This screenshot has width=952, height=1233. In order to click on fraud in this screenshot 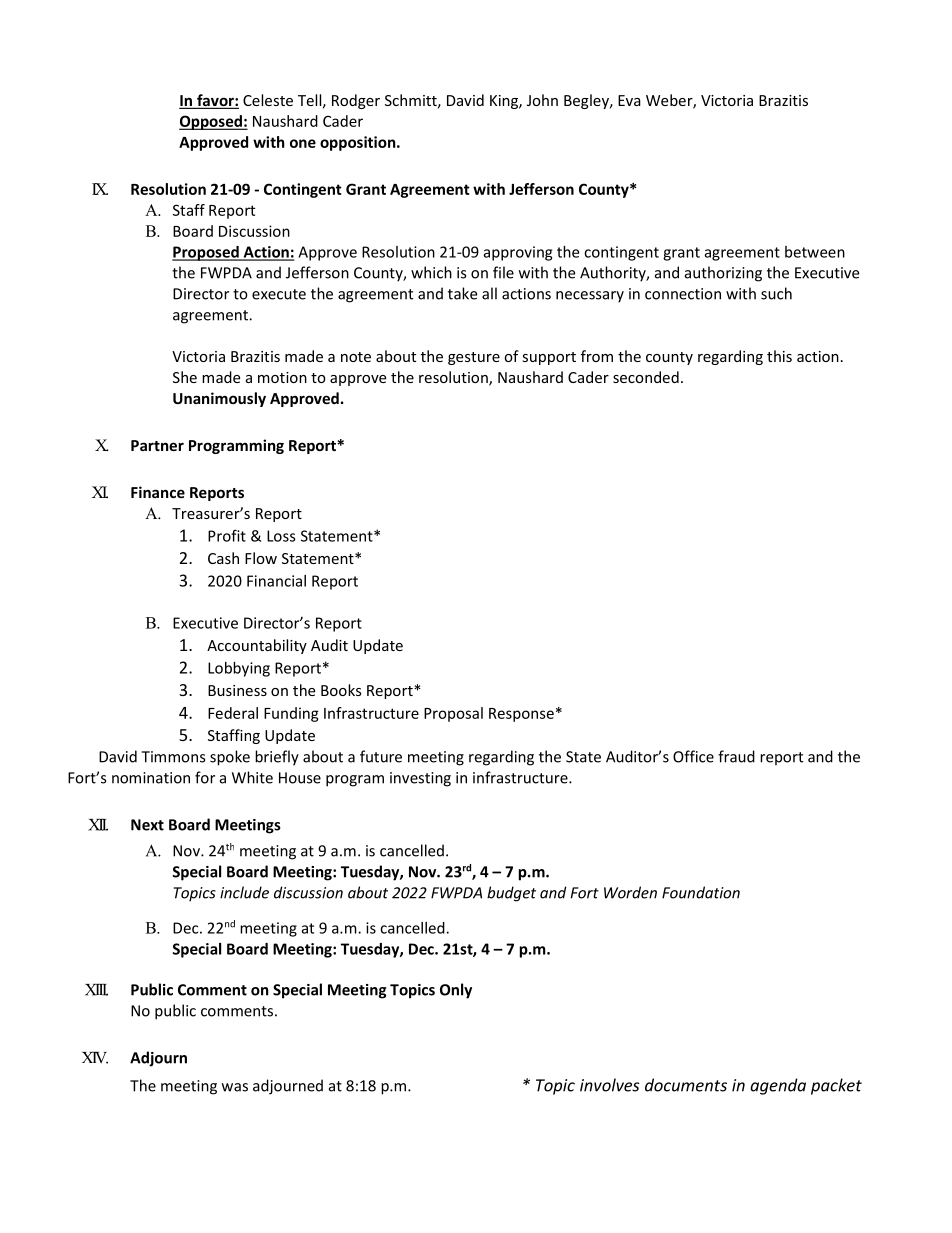, I will do `click(736, 756)`.
